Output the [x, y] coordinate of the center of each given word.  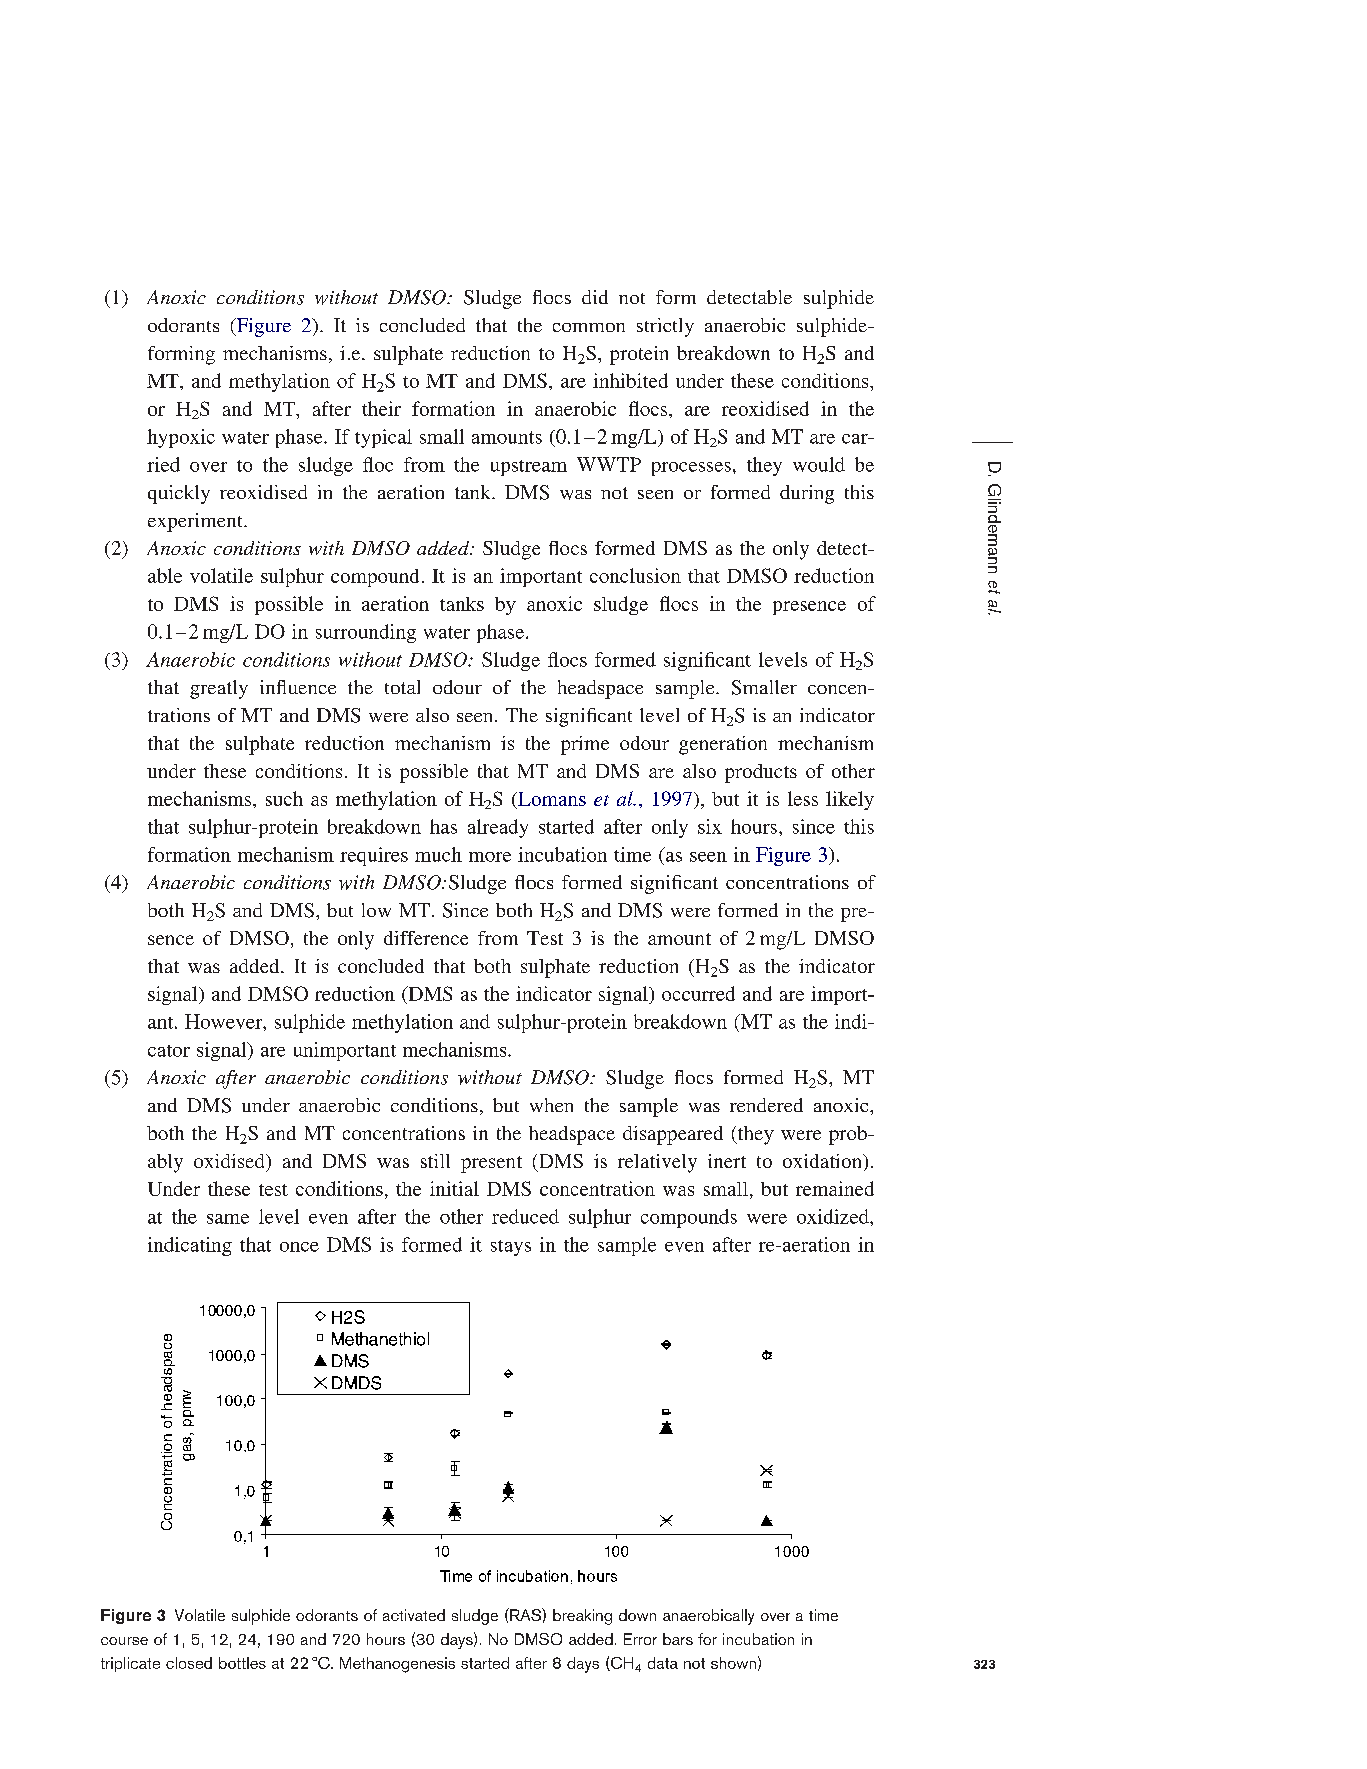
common [589, 327]
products [761, 773]
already [498, 828]
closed [189, 1663]
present [491, 1164]
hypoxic [181, 438]
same [228, 1219]
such [284, 798]
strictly [665, 327]
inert [727, 1161]
